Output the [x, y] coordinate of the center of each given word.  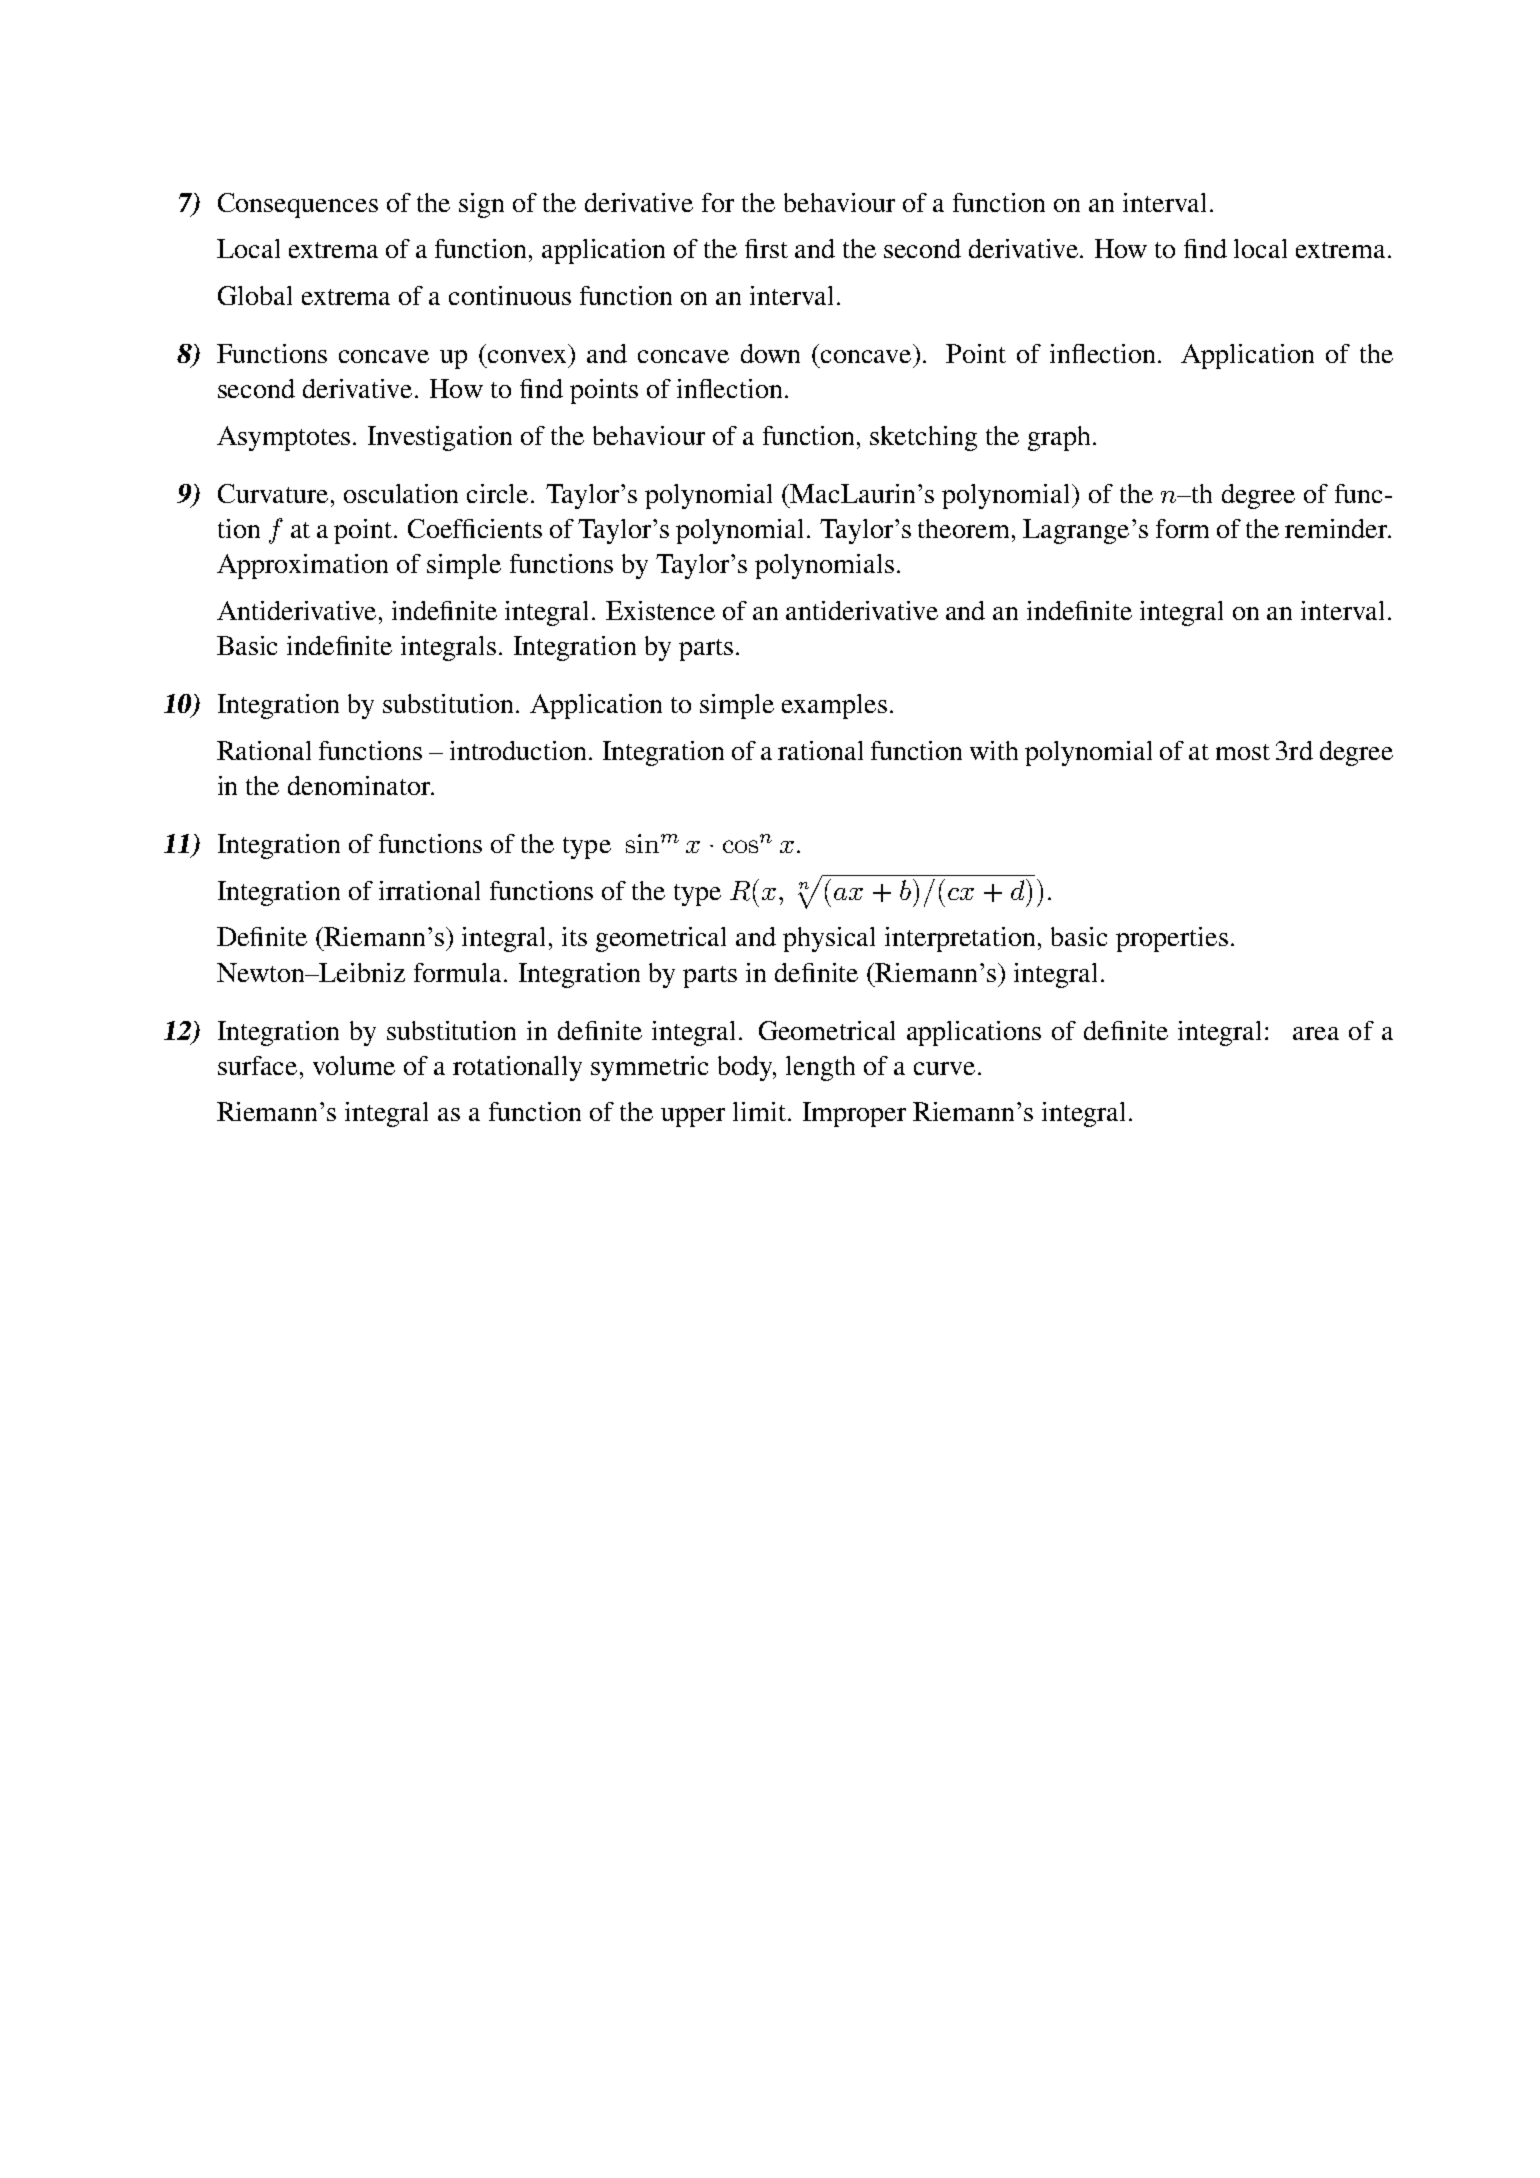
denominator [360, 785]
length [820, 1068]
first [766, 248]
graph [1059, 438]
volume [354, 1065]
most [1243, 752]
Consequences [298, 205]
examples [834, 706]
